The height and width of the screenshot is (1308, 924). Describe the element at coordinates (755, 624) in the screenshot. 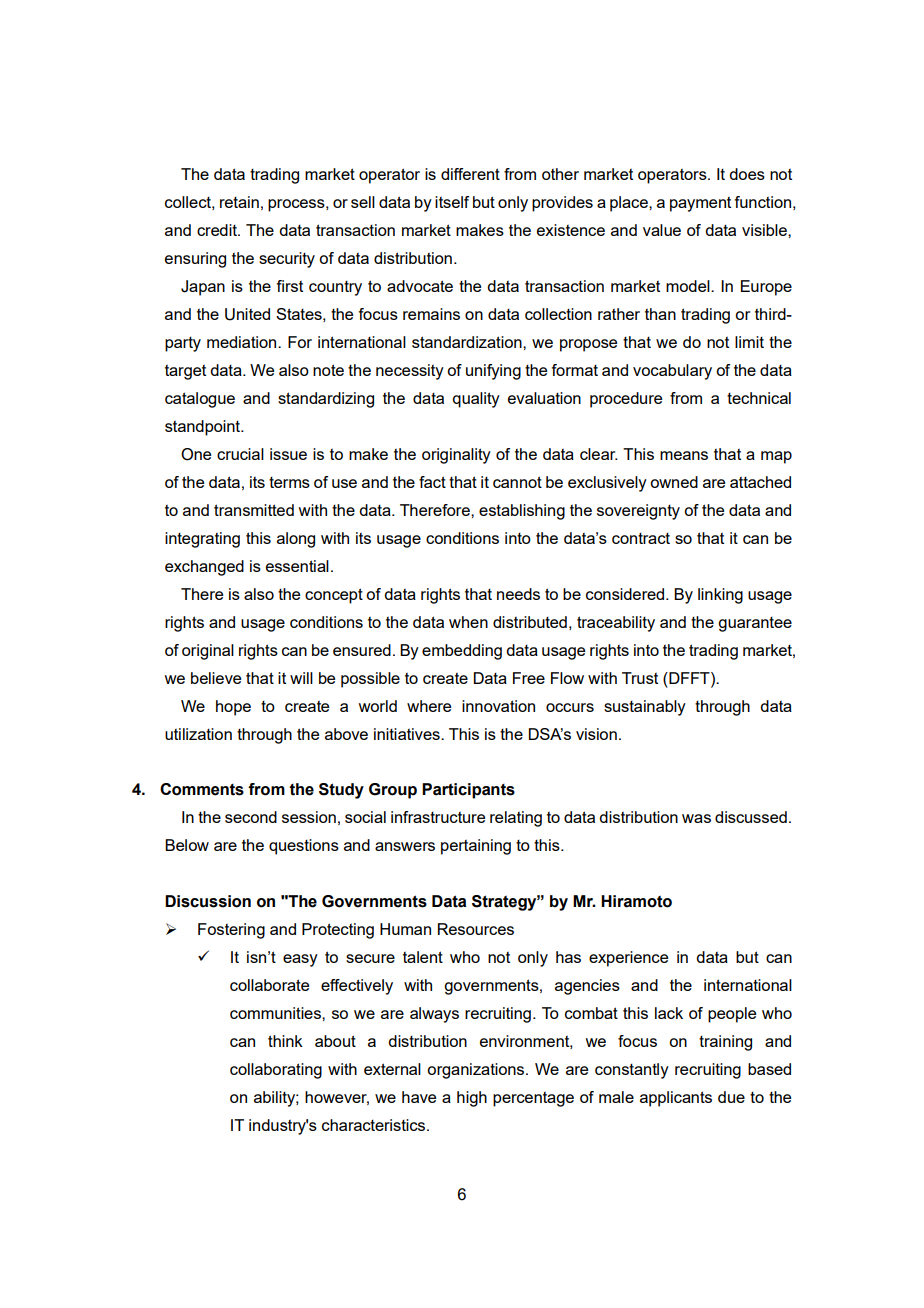

I see `guarantee` at that location.
